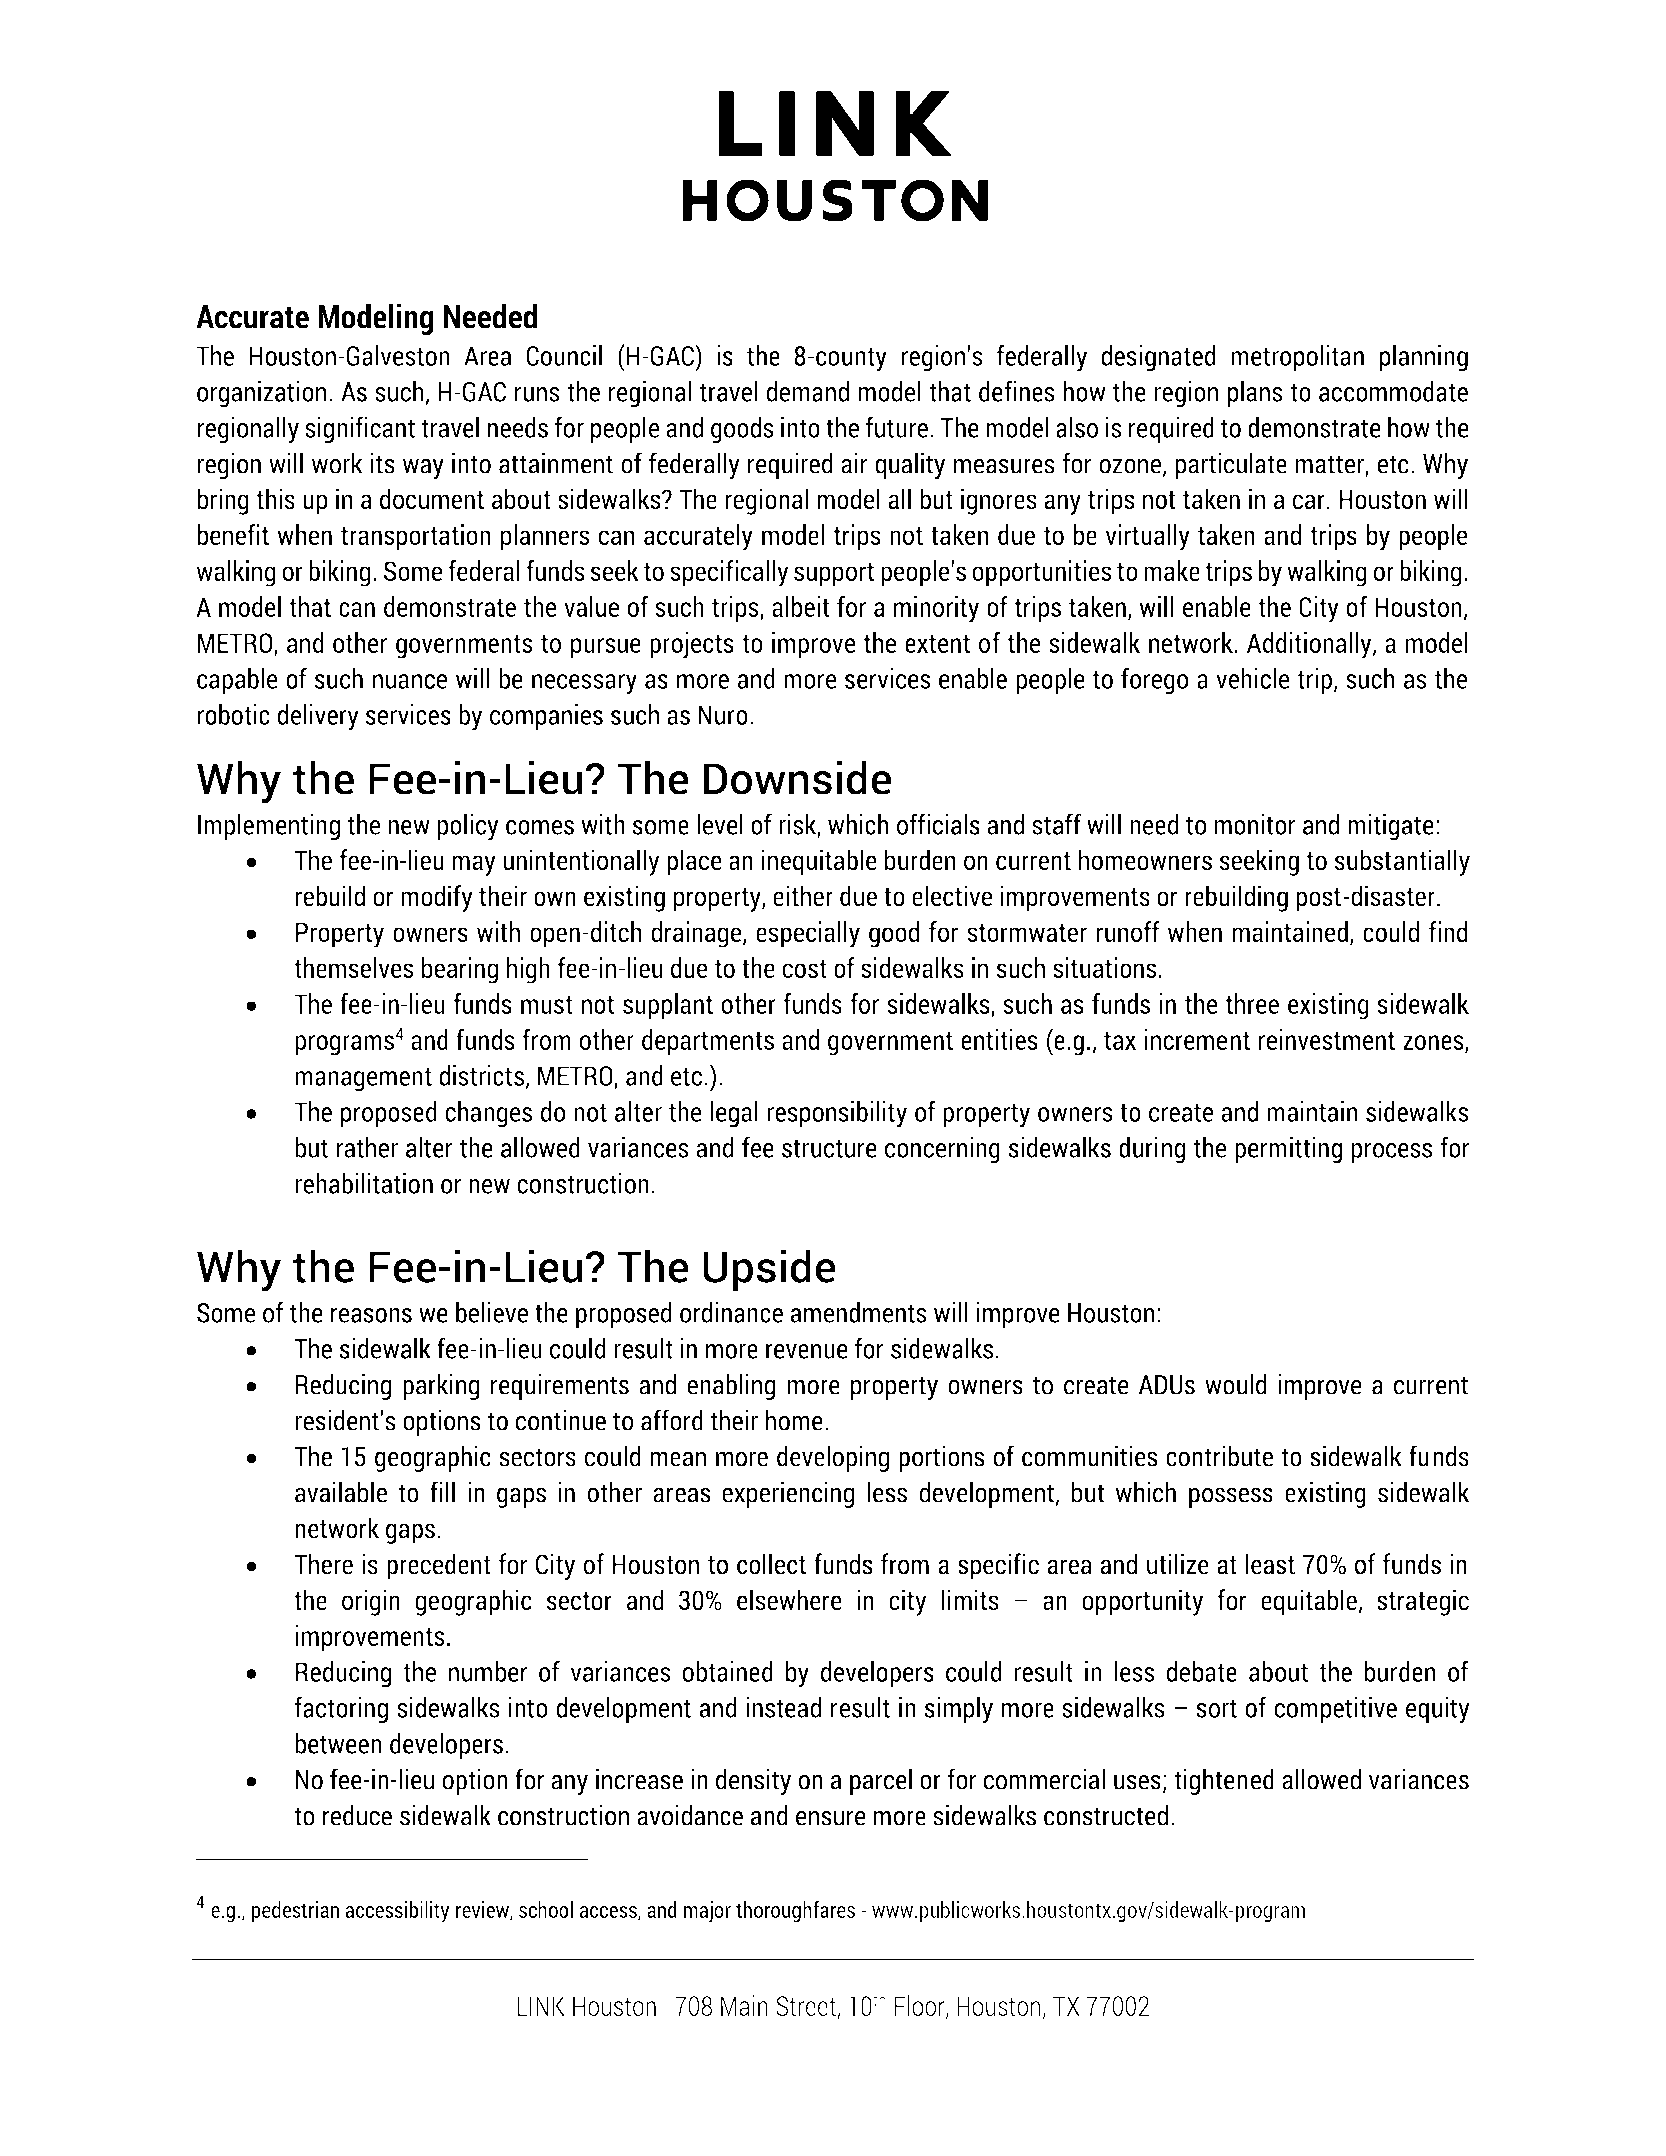  I want to click on Street, so click(807, 2007).
